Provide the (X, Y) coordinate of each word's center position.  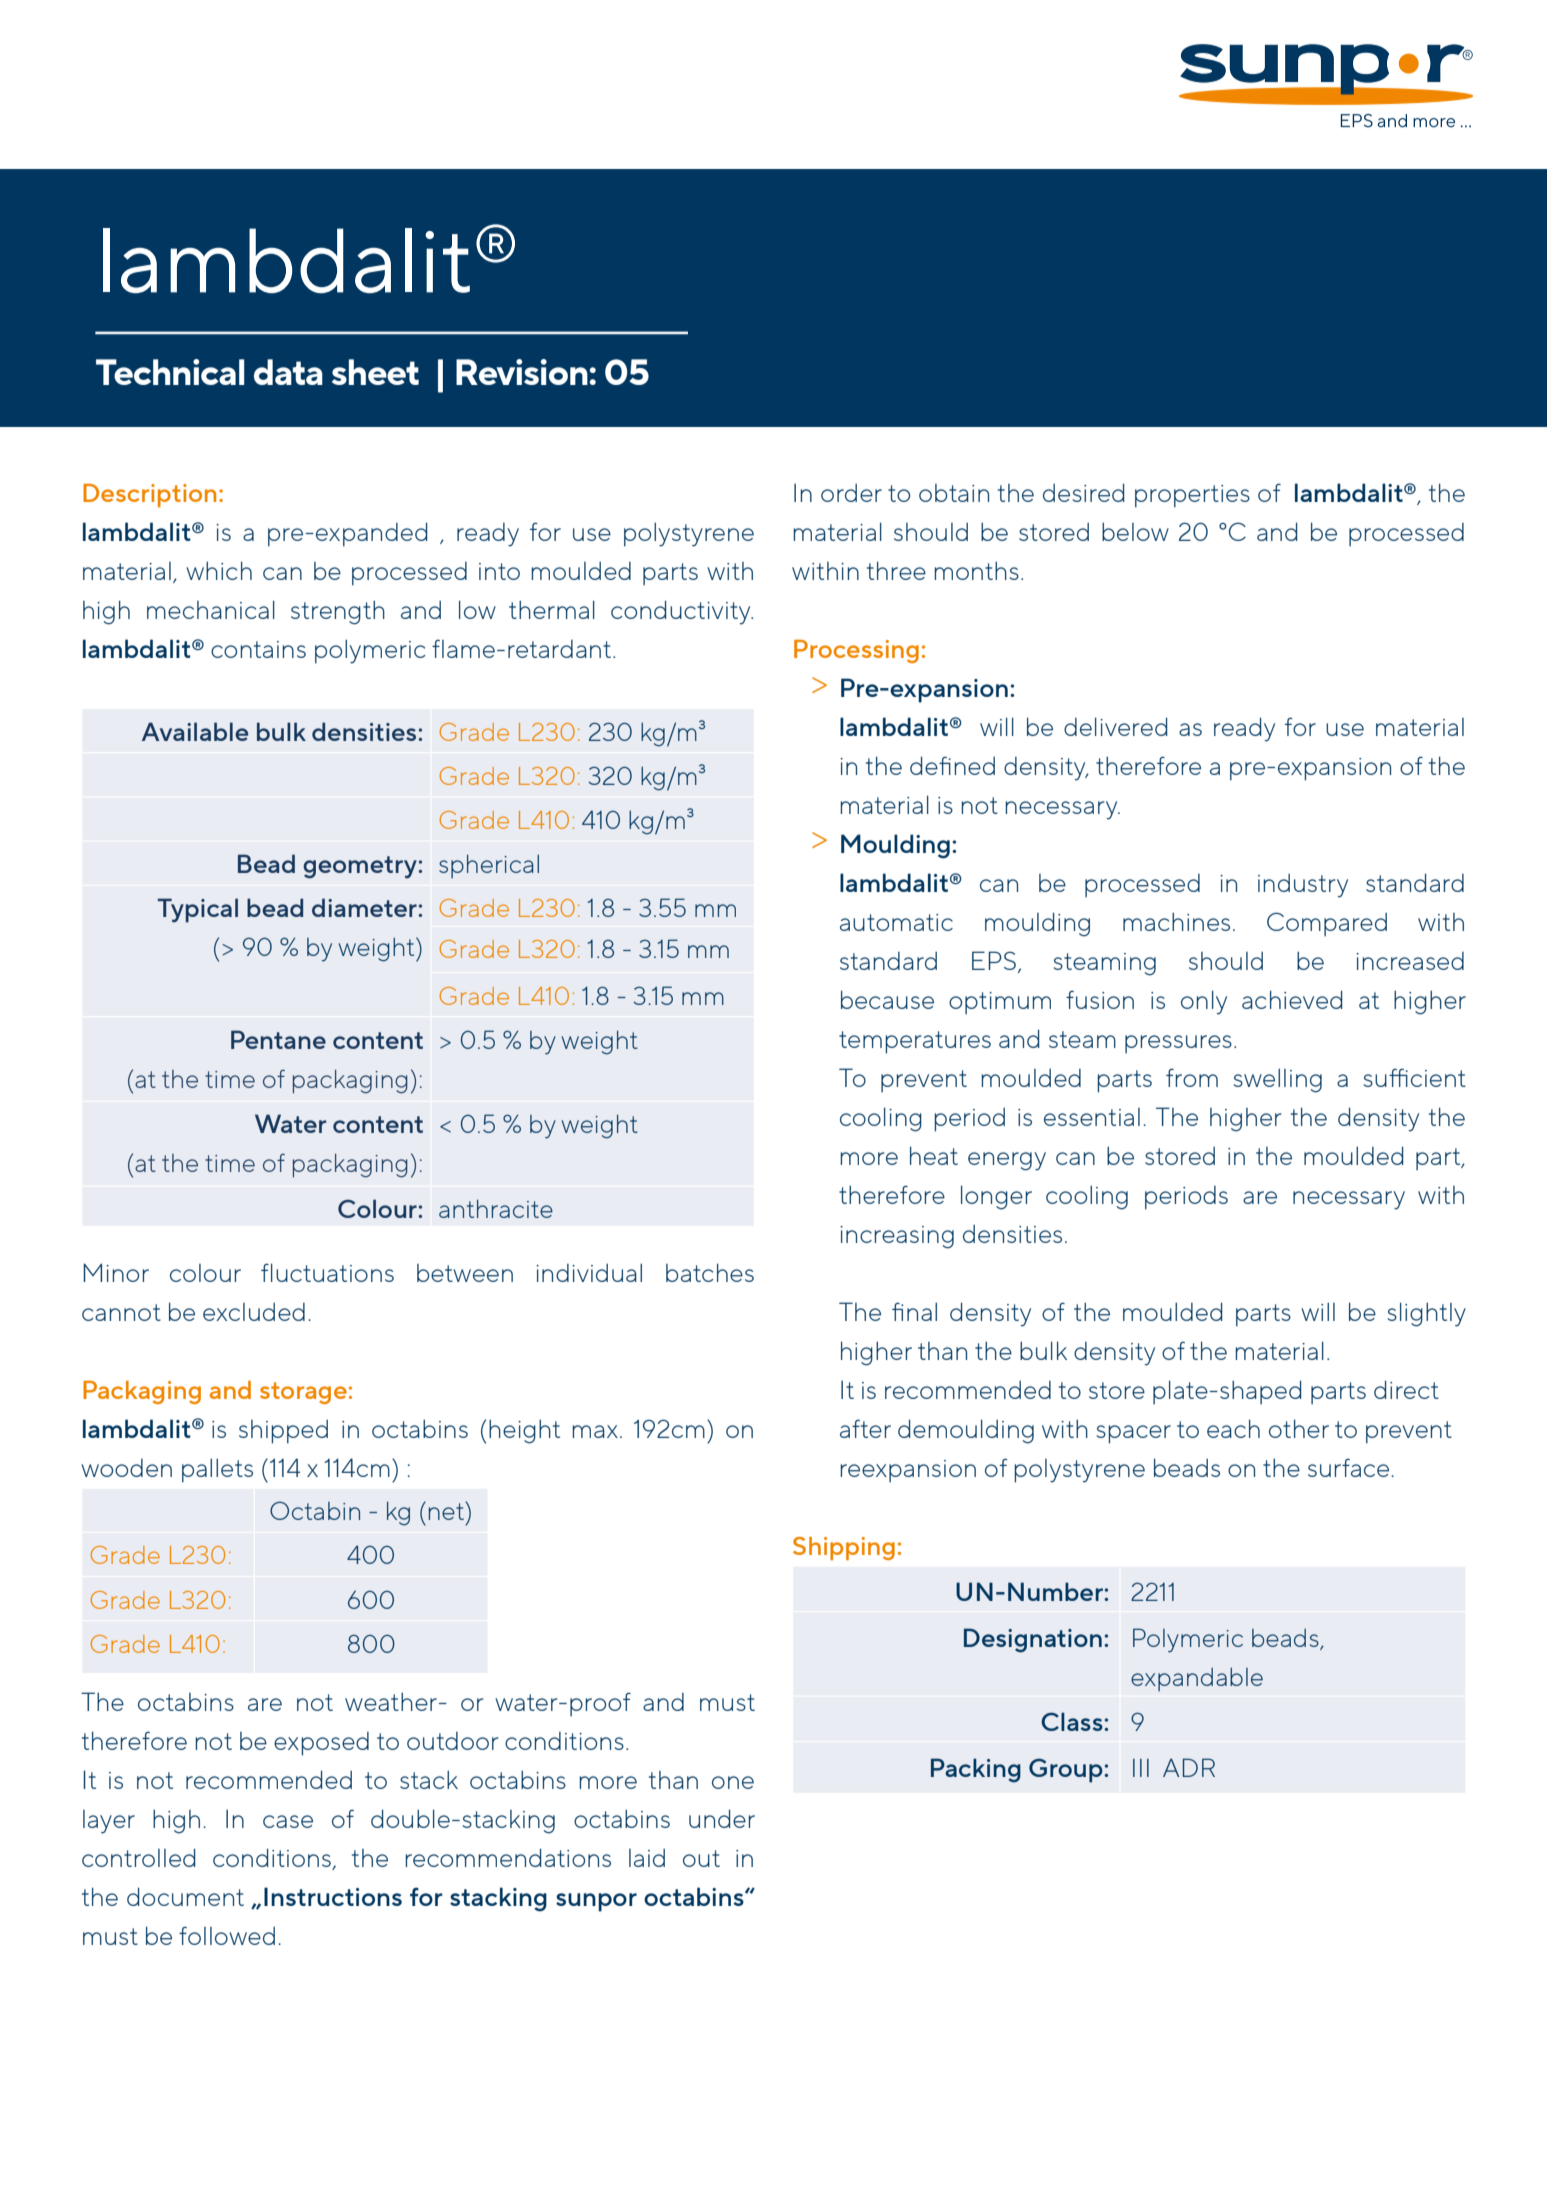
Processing (856, 651)
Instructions (333, 1896)
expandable (1197, 1679)
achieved (1292, 999)
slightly (1427, 1314)
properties (1192, 496)
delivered (1115, 726)
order (851, 493)
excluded (254, 1312)
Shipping (844, 1548)
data (288, 372)
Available (195, 731)
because (887, 999)
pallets (217, 1471)
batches (710, 1272)
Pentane (278, 1039)
